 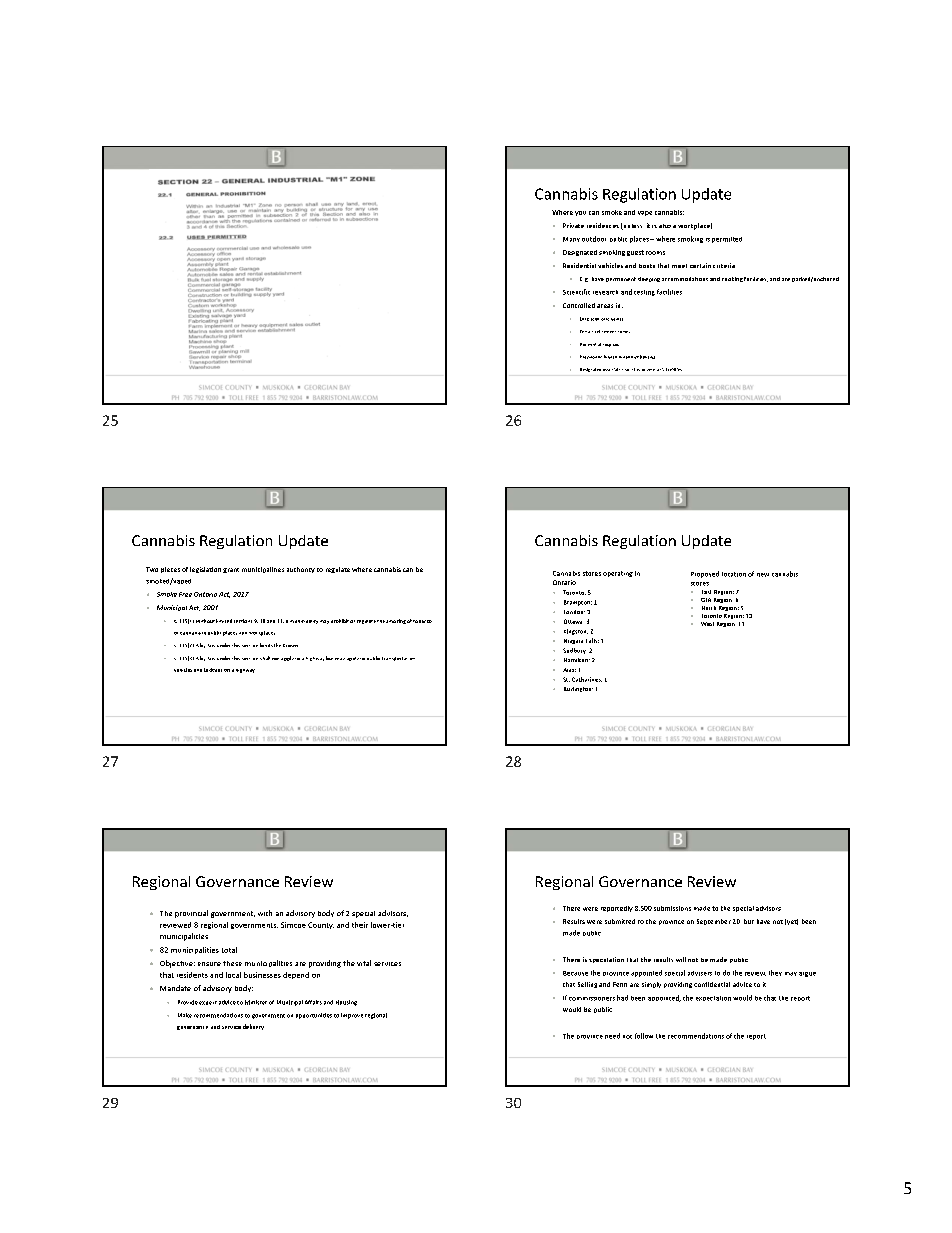 What do you see at coordinates (573, 225) in the image?
I see `Private` at bounding box center [573, 225].
